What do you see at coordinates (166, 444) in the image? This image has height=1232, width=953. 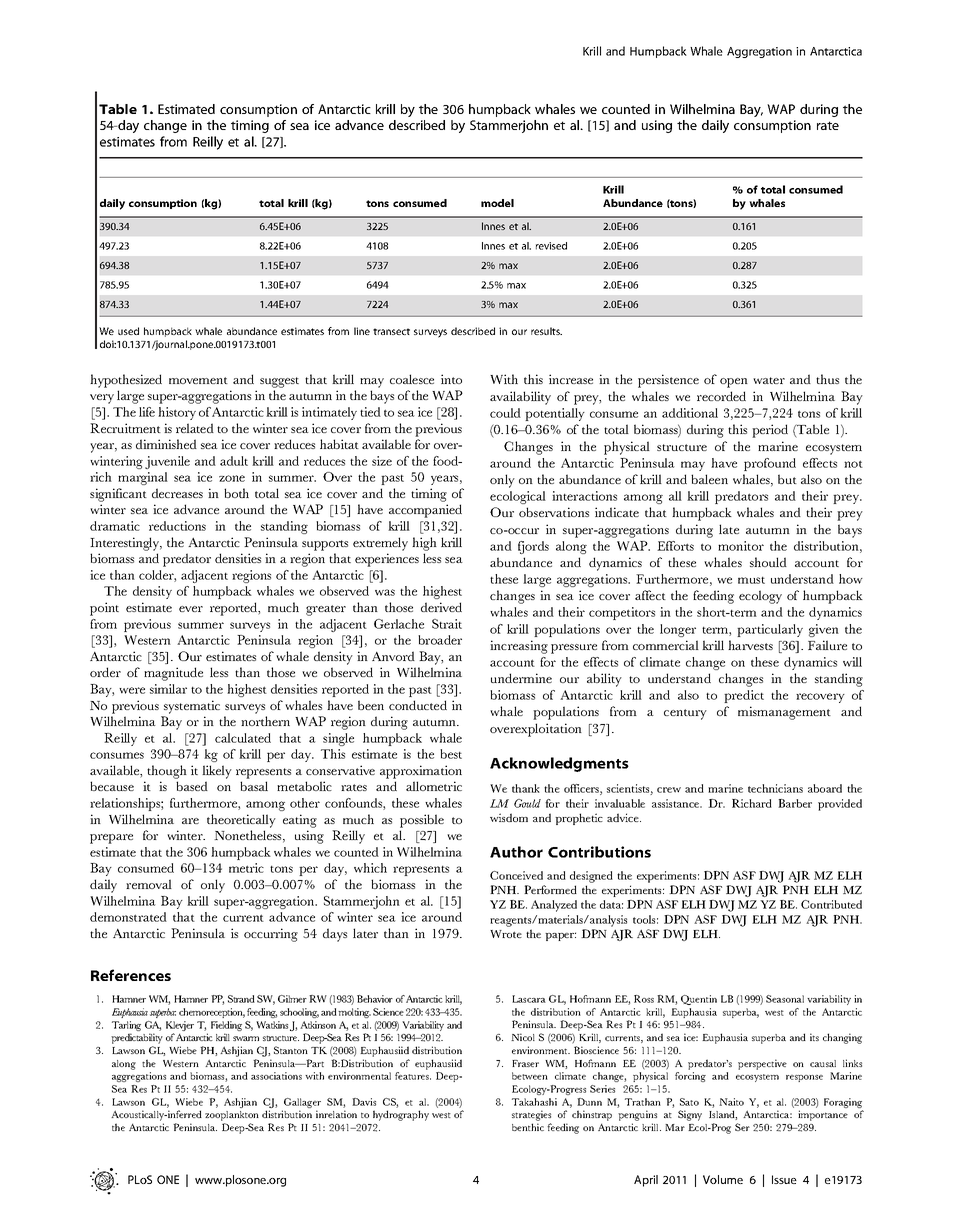 I see `diminished` at bounding box center [166, 444].
